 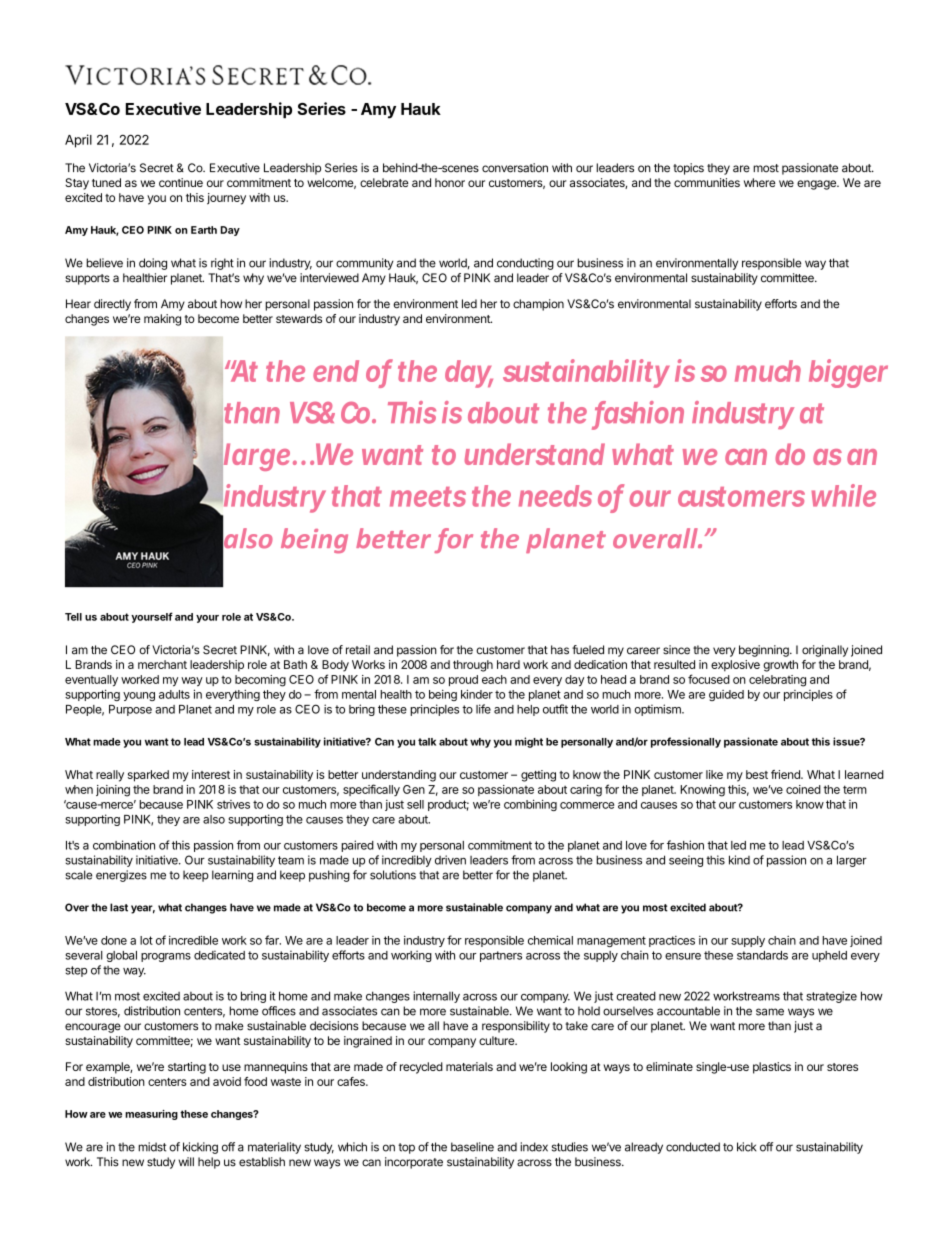 I want to click on seeing, so click(x=686, y=861).
